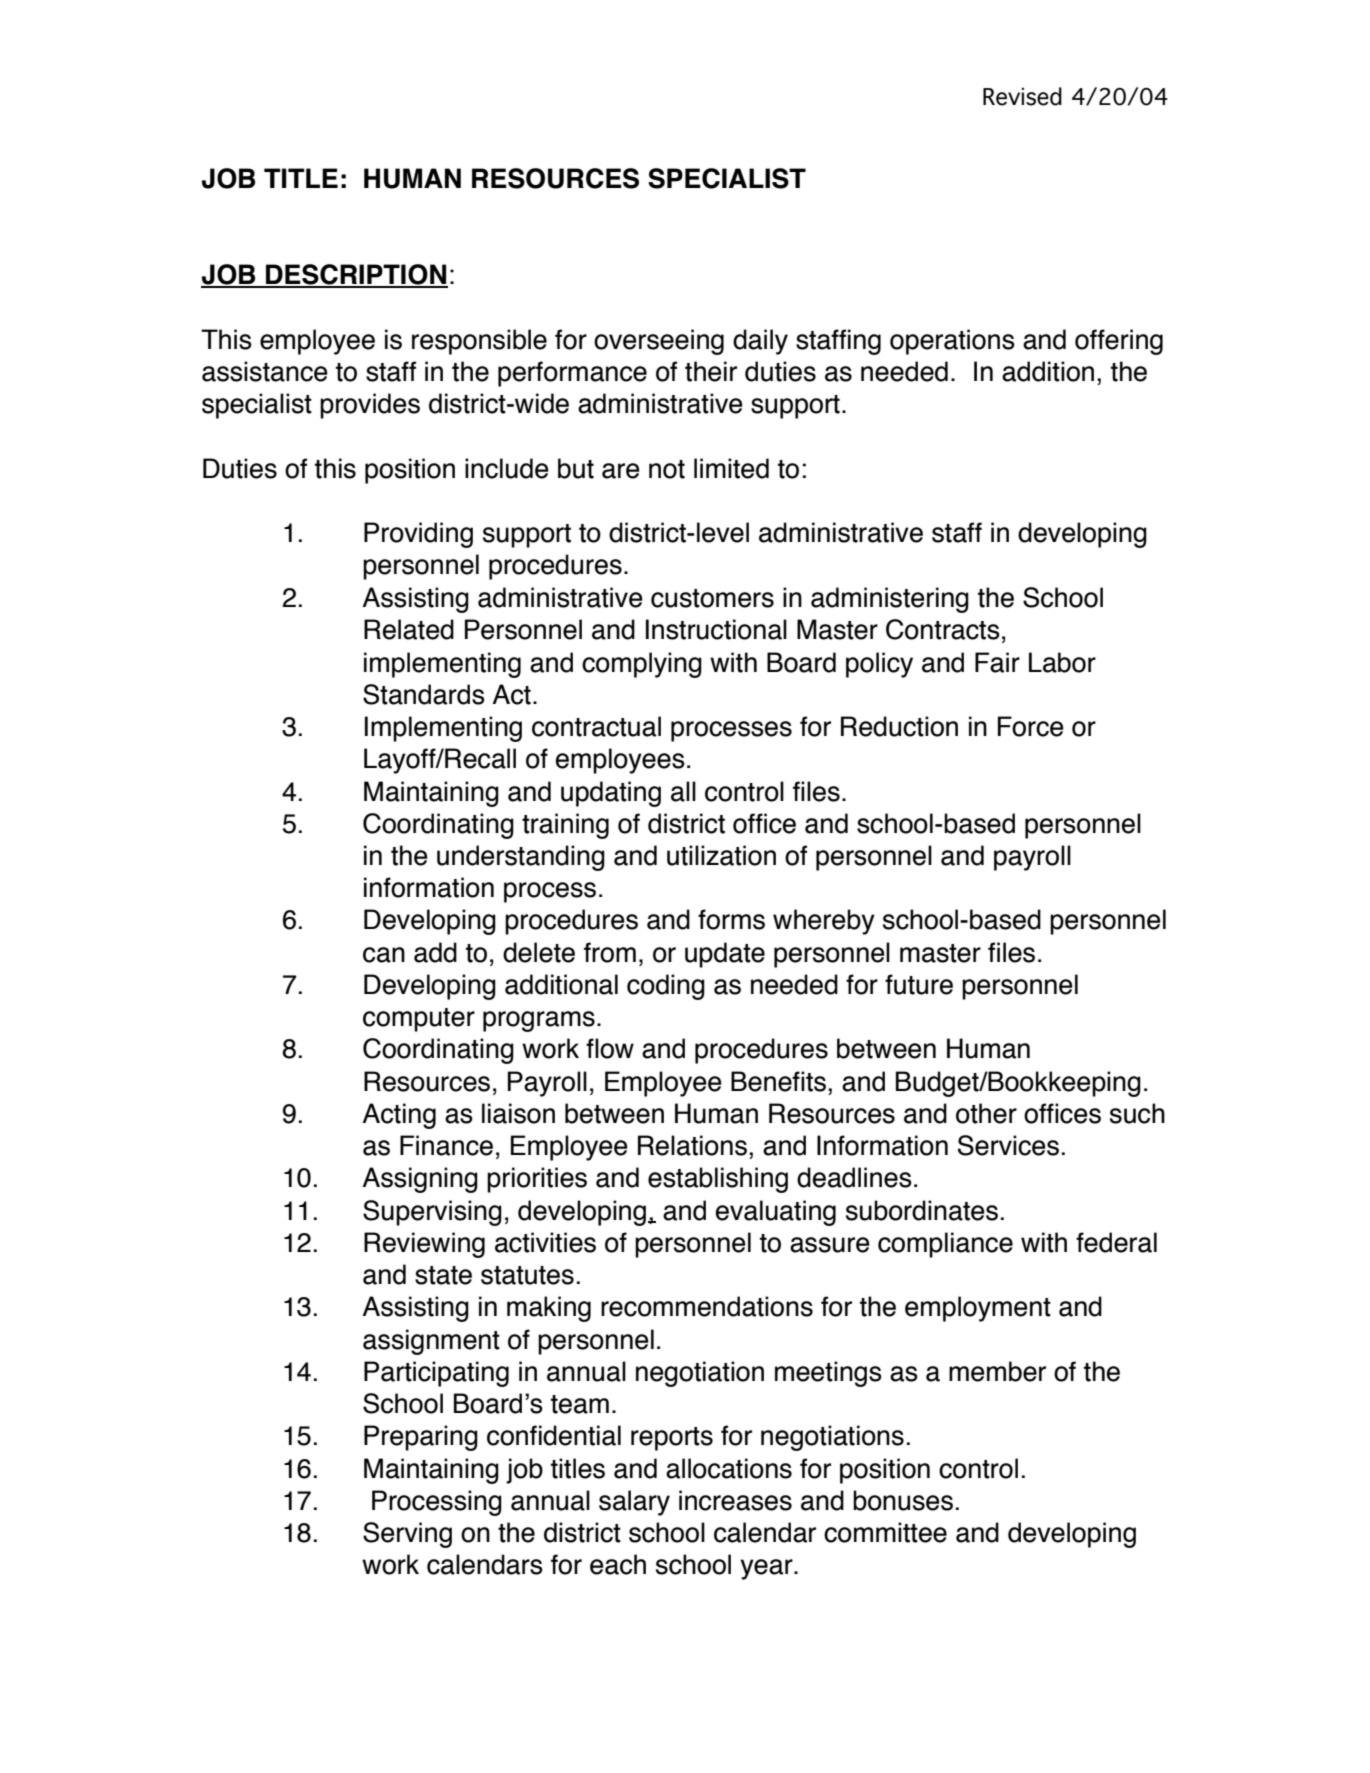  Describe the element at coordinates (356, 275) in the image. I see `DESCRIPTION` at that location.
